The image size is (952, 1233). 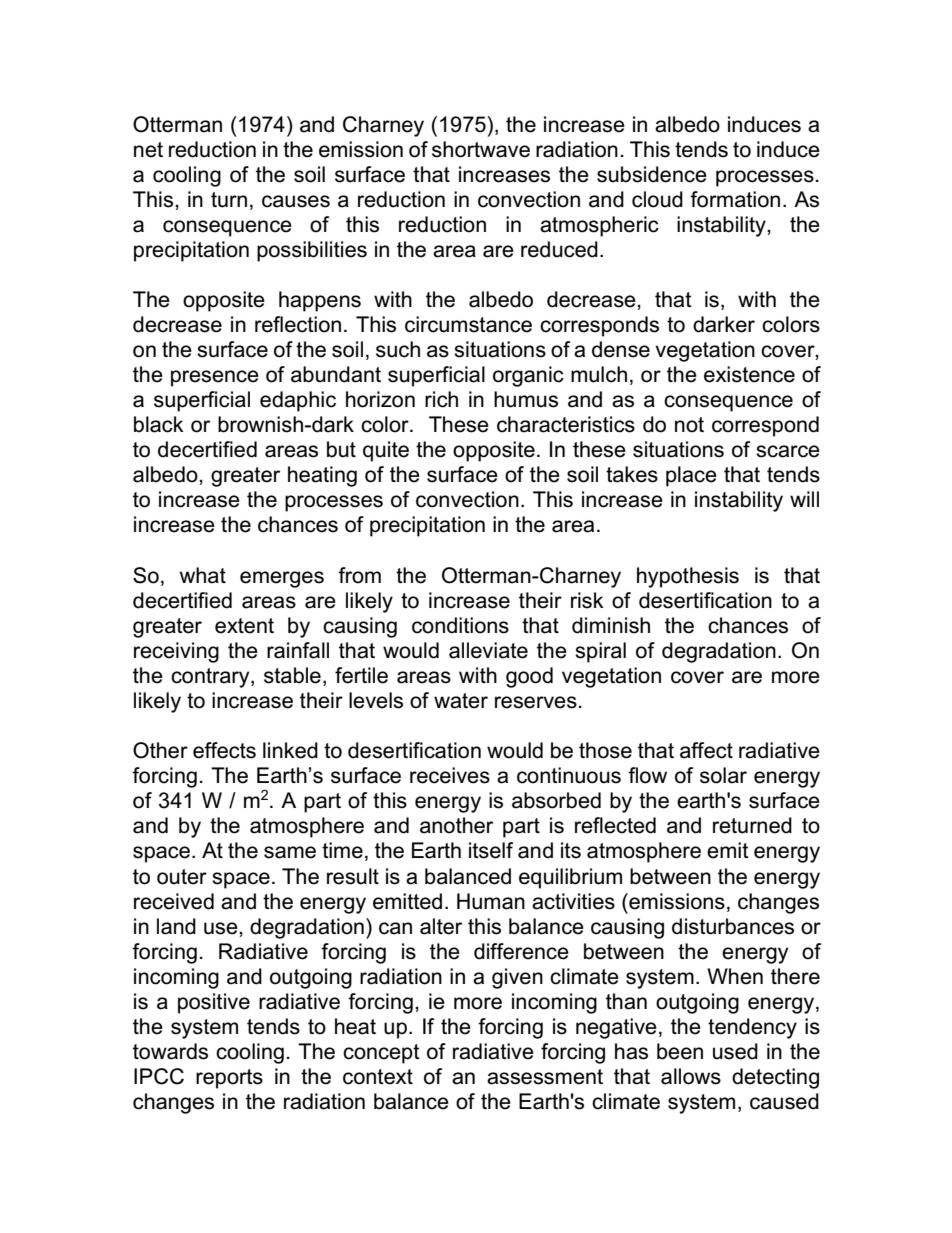 I want to click on reports, so click(x=229, y=1079).
